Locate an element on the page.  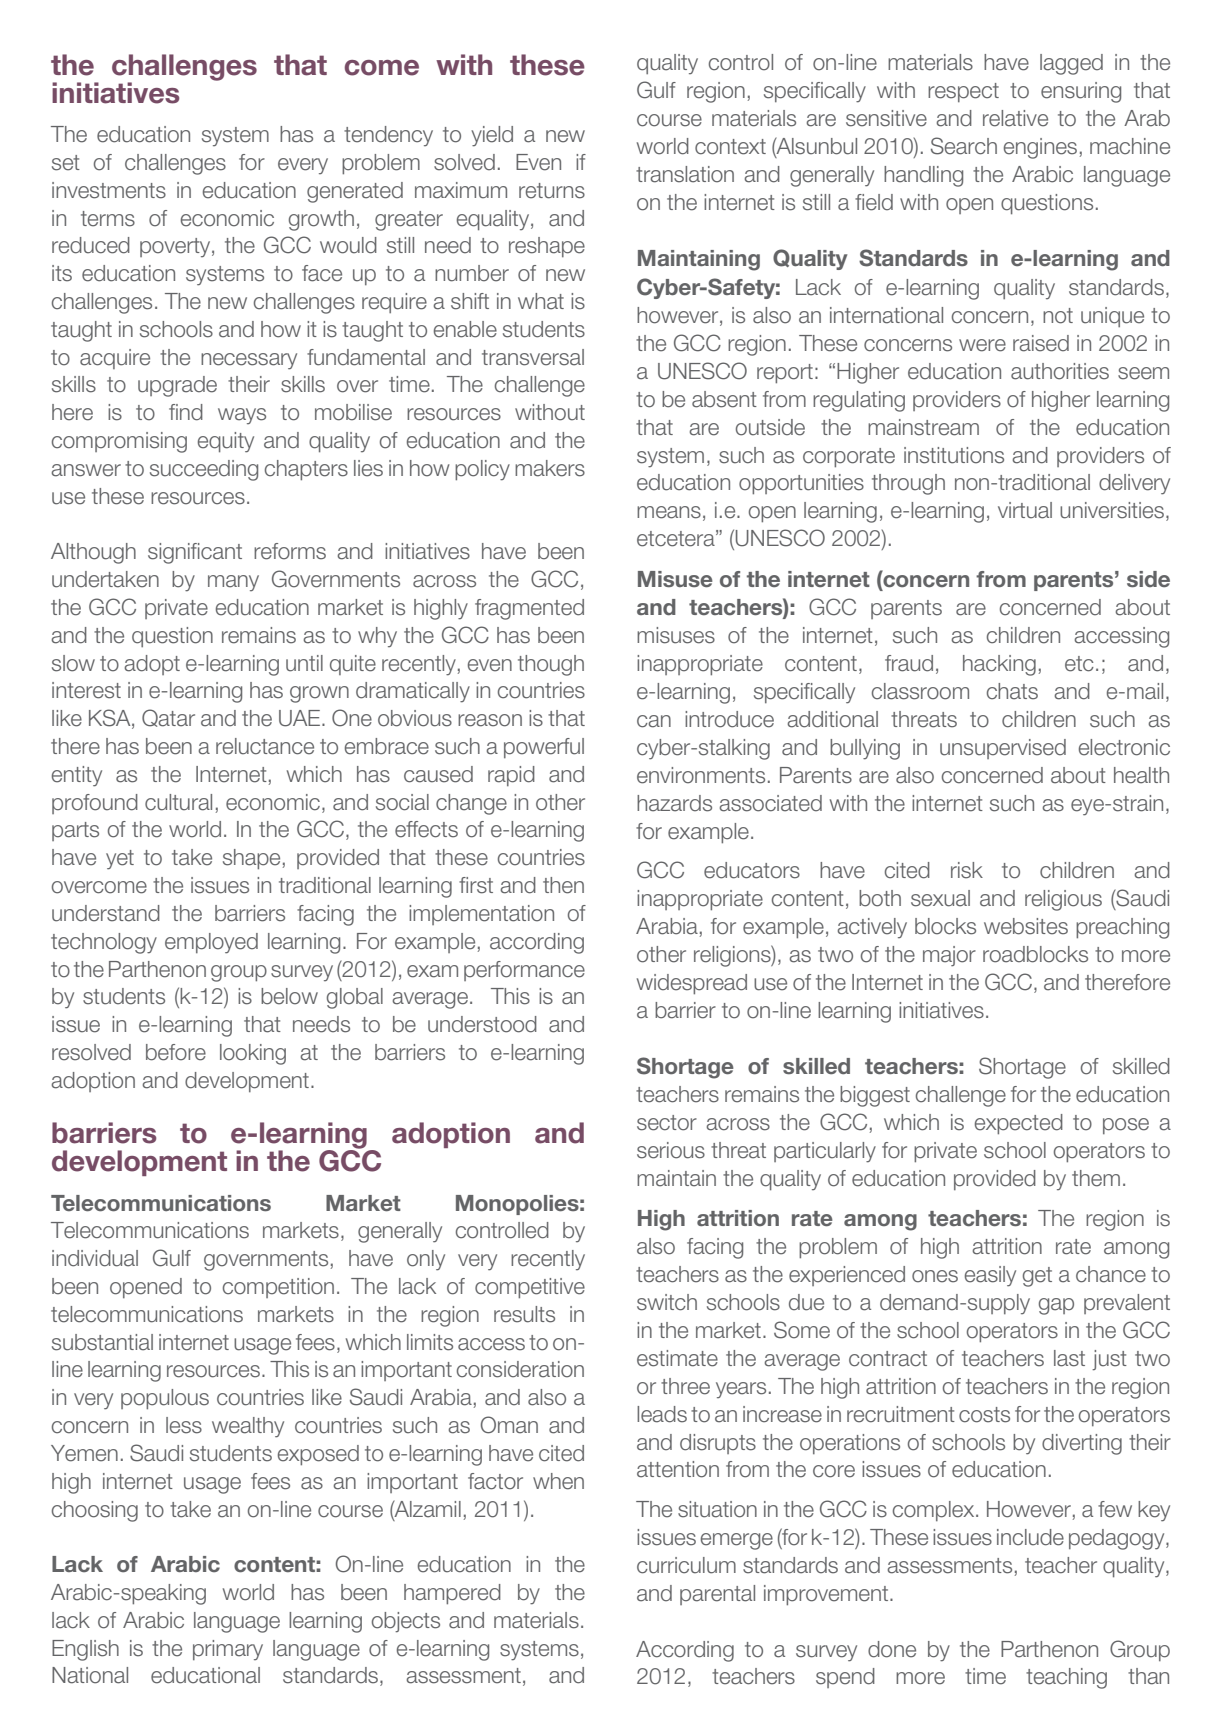
hacking is located at coordinates (999, 665).
